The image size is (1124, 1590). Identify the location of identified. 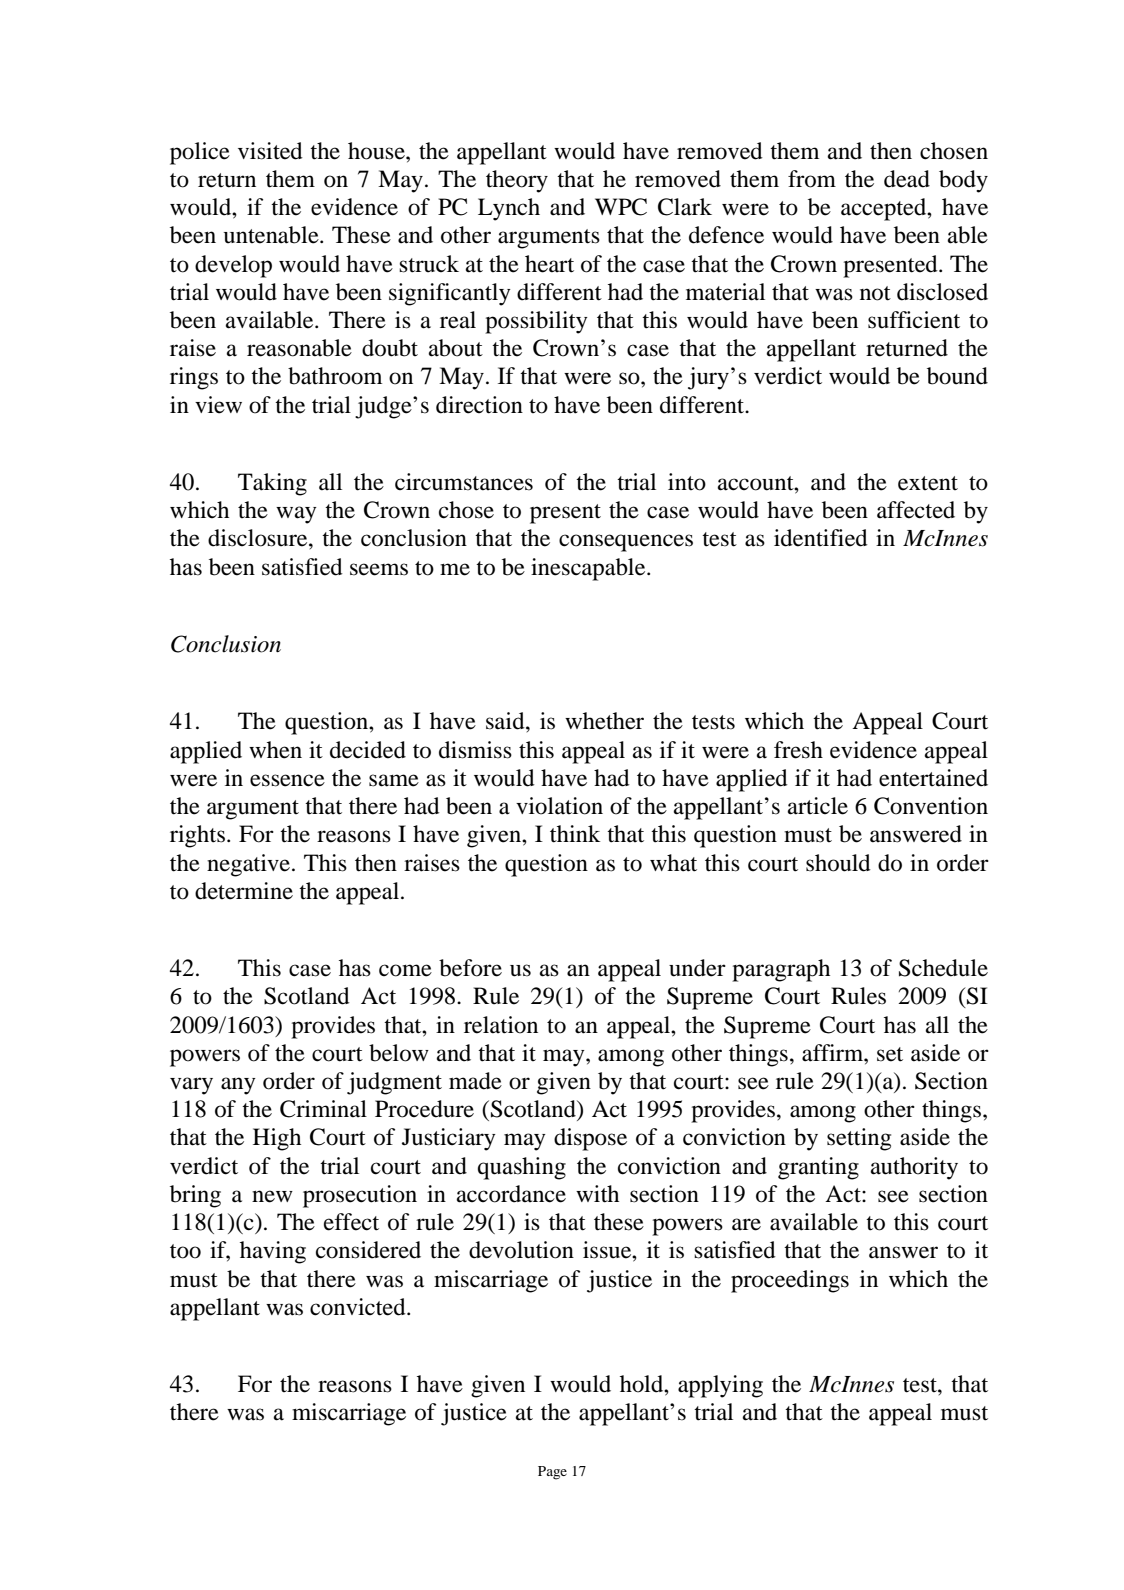
(821, 538).
